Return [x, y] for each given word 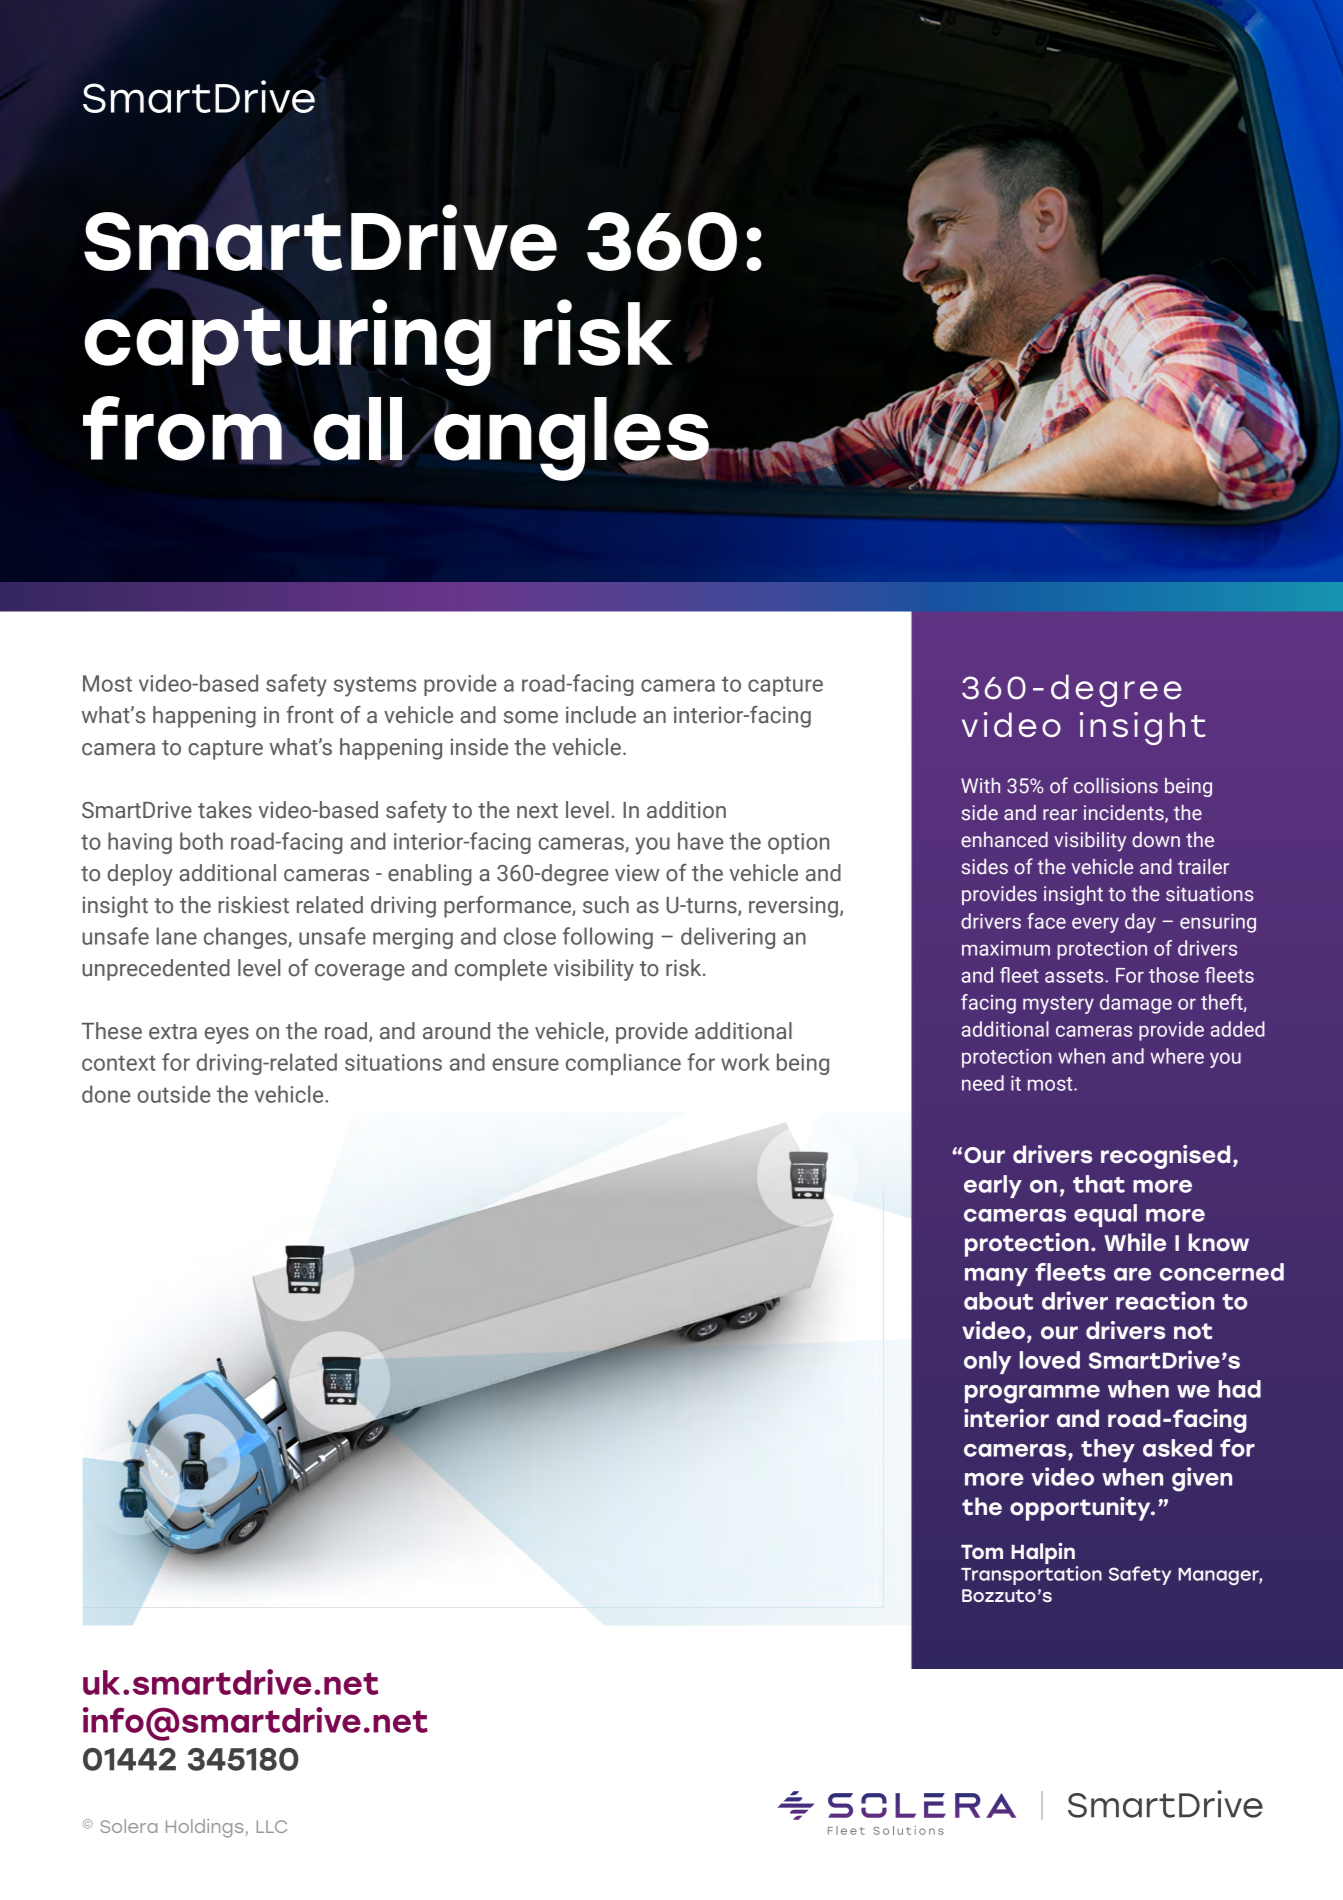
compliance [623, 1064]
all [358, 430]
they [1108, 1450]
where [1177, 1056]
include [601, 715]
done [106, 1094]
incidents [1125, 814]
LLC [272, 1826]
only [987, 1362]
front [310, 715]
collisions [1116, 786]
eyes [226, 1035]
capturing [287, 342]
